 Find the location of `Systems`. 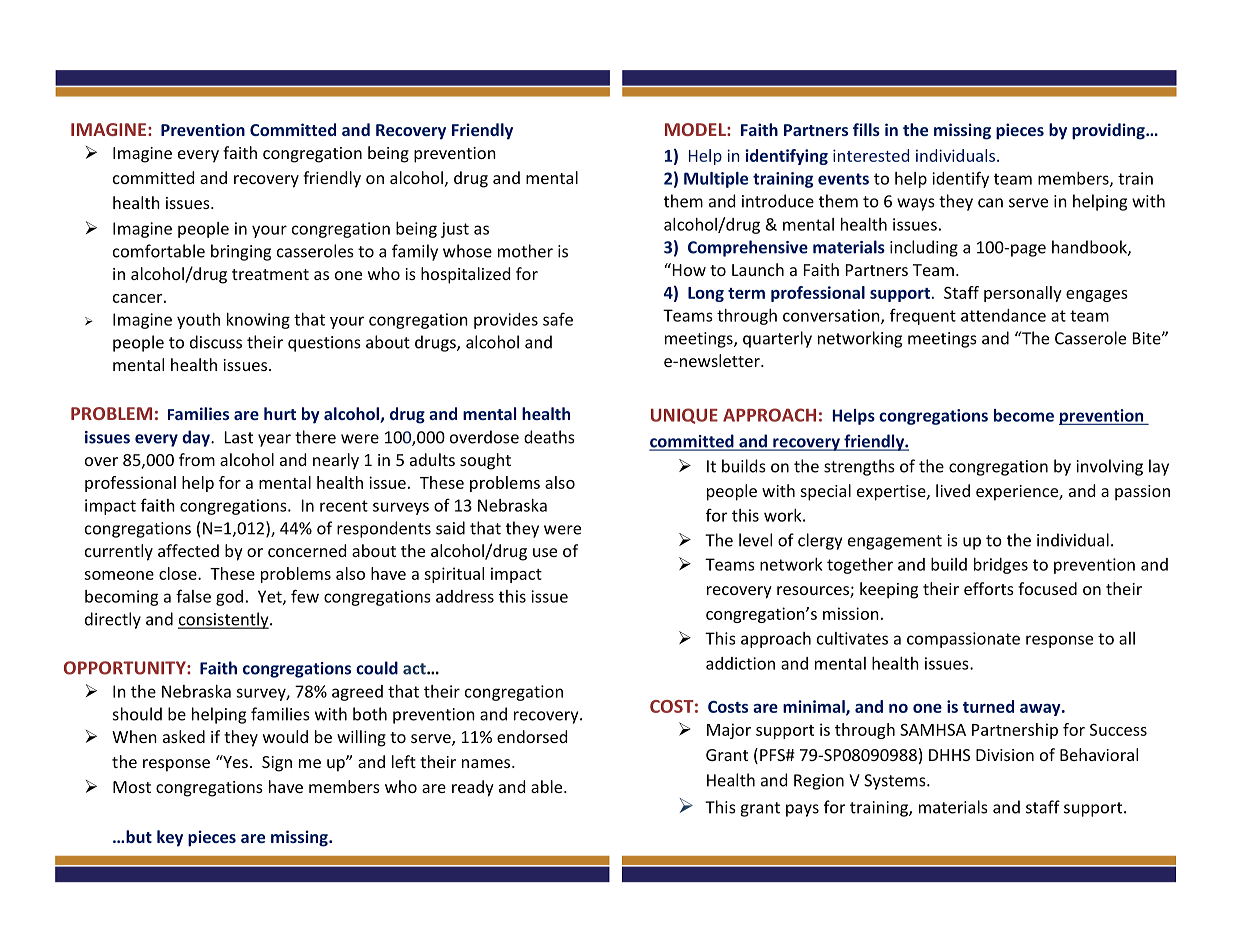

Systems is located at coordinates (896, 782).
